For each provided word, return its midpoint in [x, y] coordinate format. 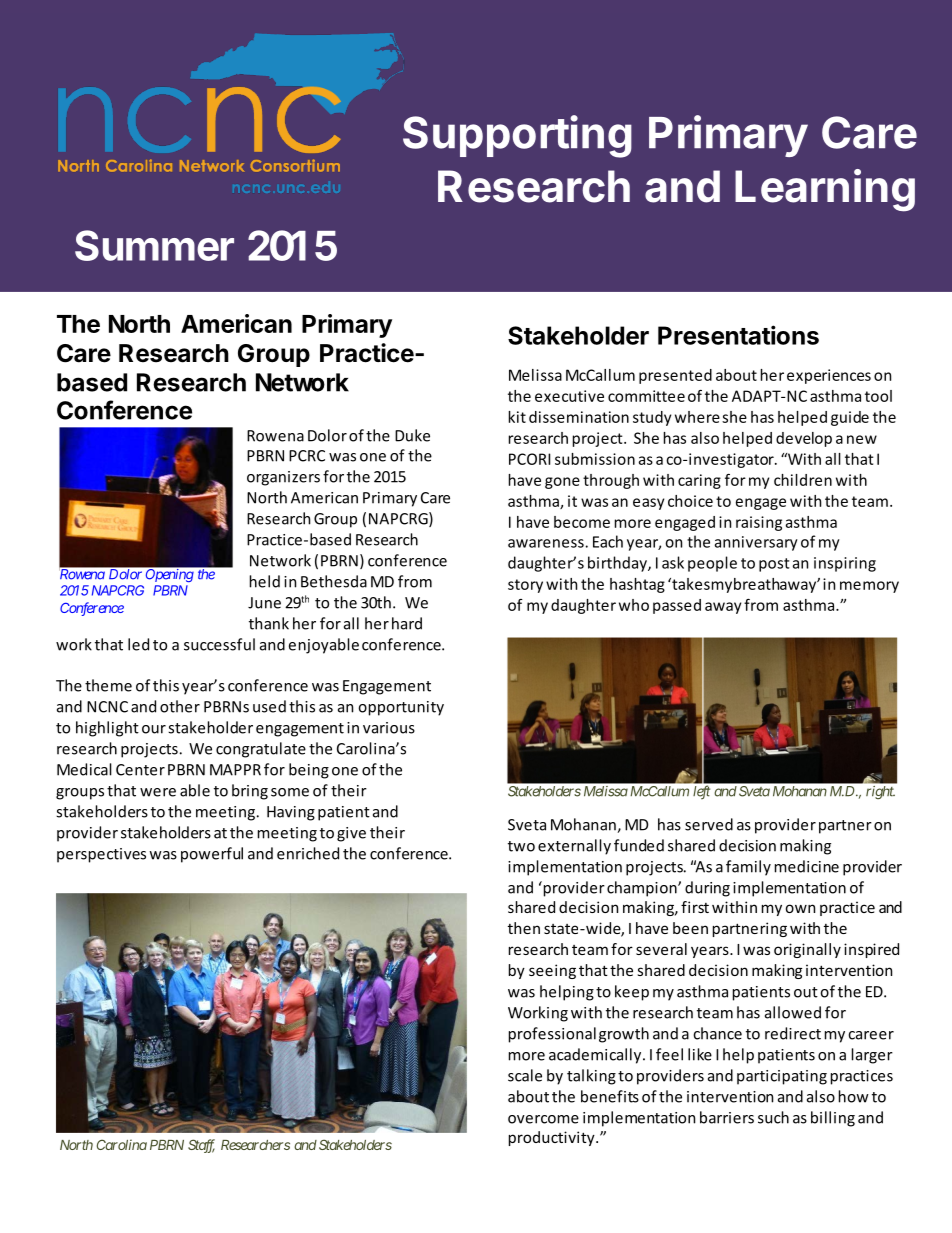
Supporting [517, 136]
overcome [543, 1119]
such [773, 1117]
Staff [201, 1146]
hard [407, 623]
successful [219, 644]
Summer [154, 245]
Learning [825, 190]
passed [677, 606]
